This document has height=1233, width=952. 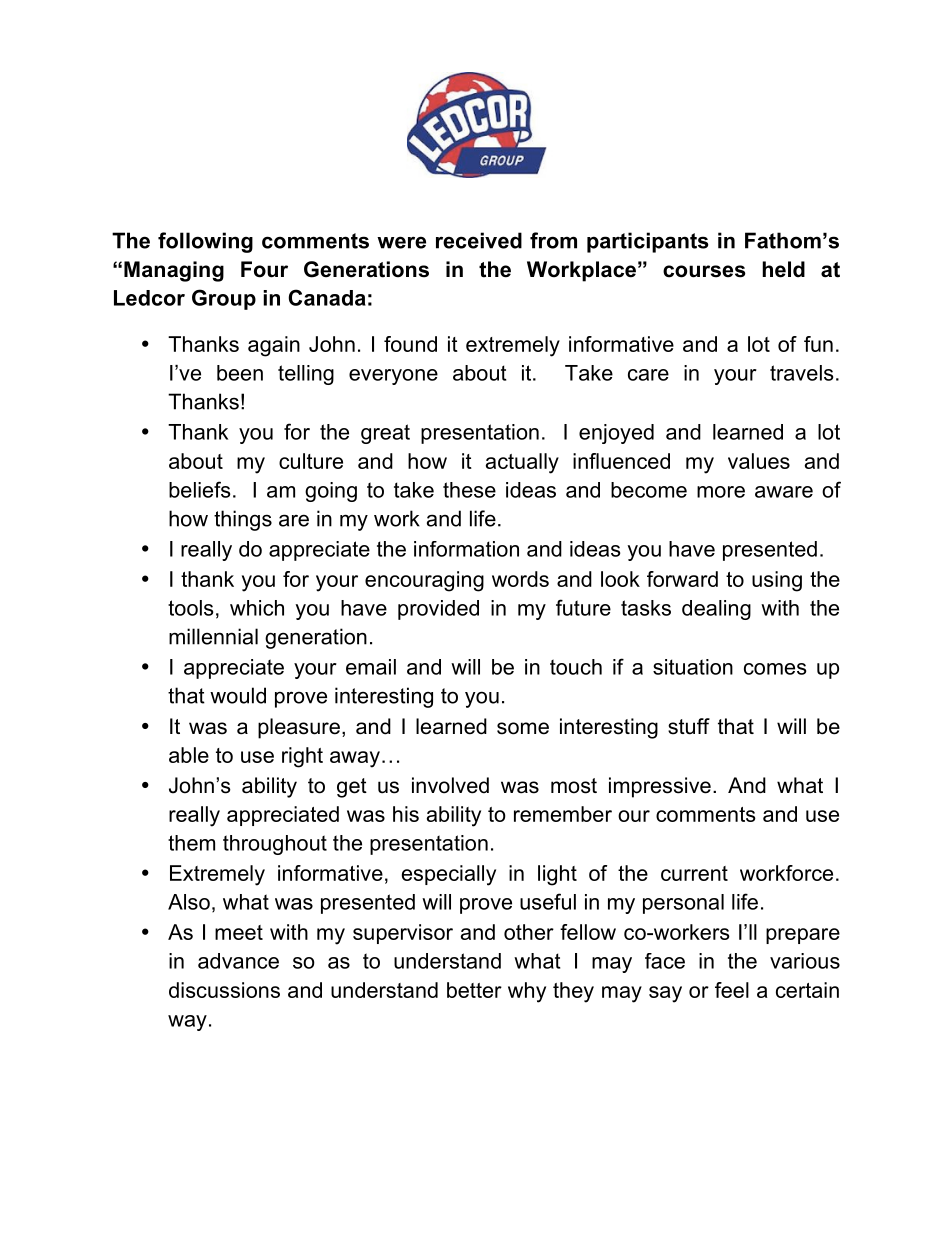 What do you see at coordinates (238, 961) in the document?
I see `advance` at bounding box center [238, 961].
